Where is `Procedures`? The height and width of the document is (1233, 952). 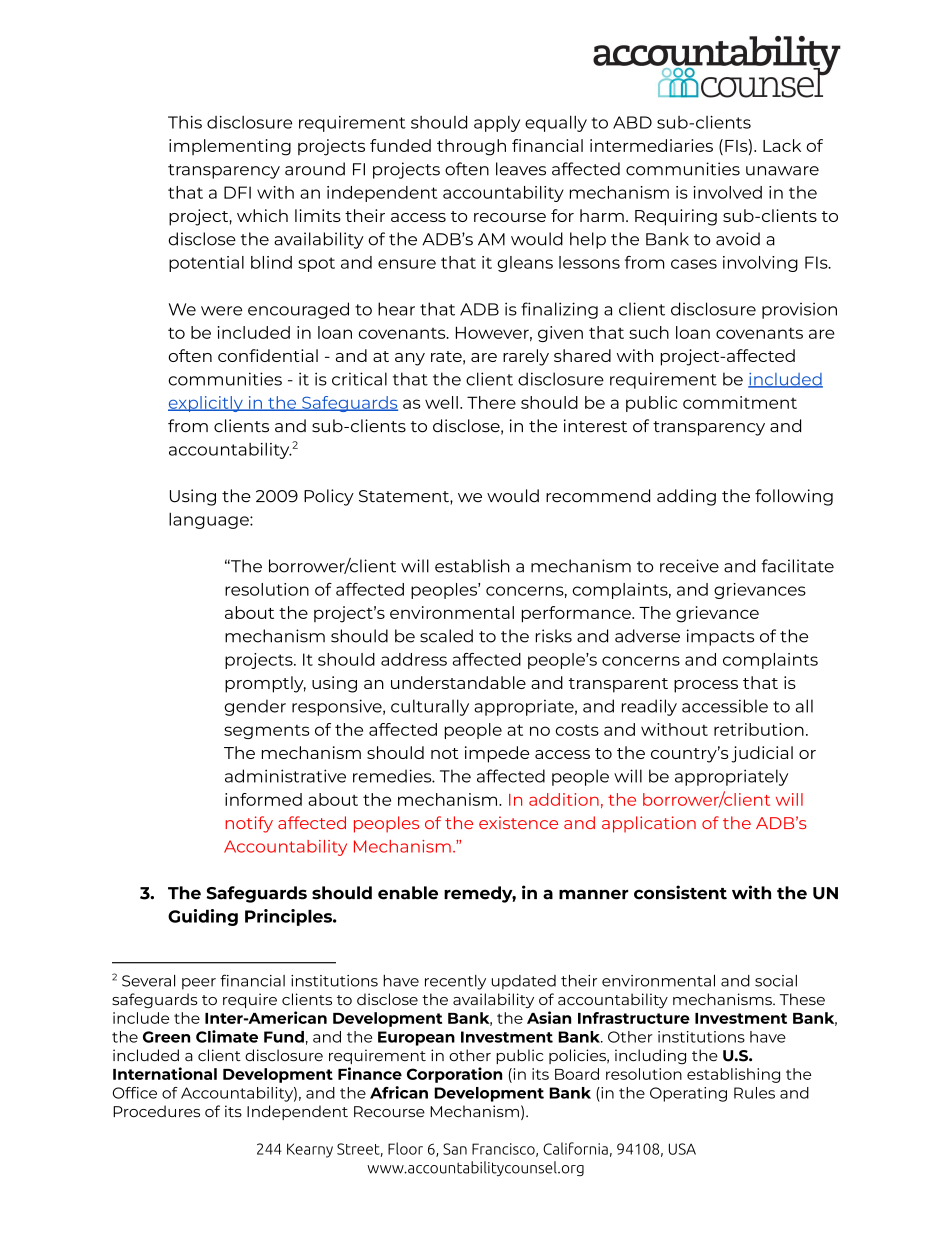
Procedures is located at coordinates (156, 1111).
